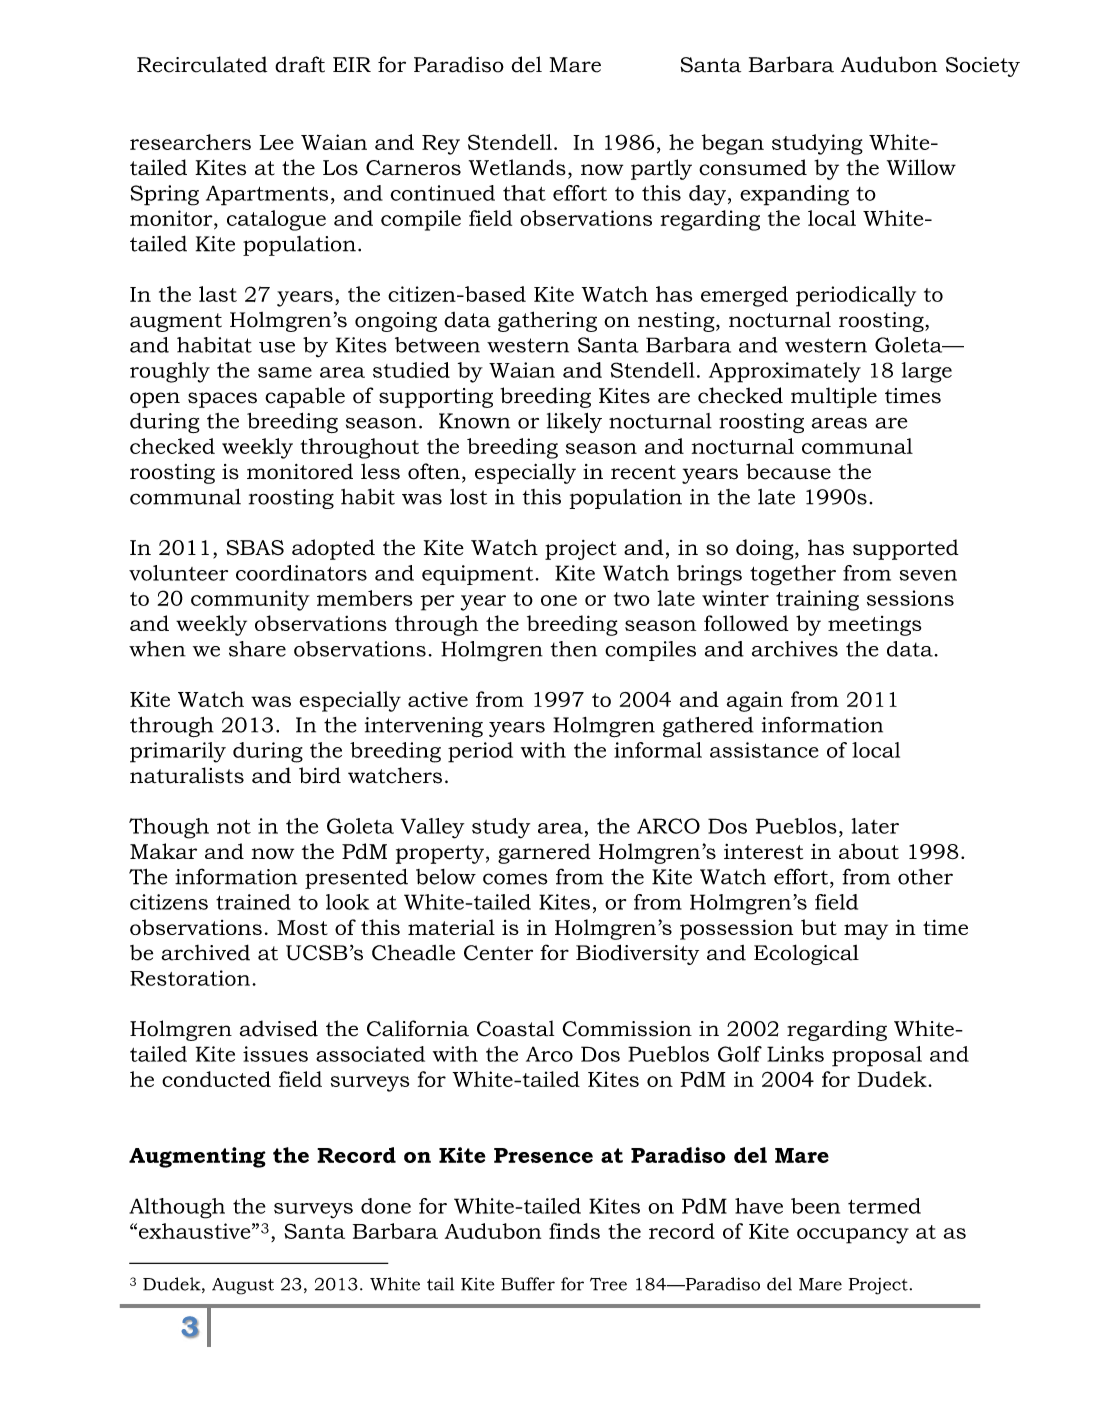 Image resolution: width=1100 pixels, height=1424 pixels. What do you see at coordinates (983, 67) in the screenshot?
I see `Society` at bounding box center [983, 67].
